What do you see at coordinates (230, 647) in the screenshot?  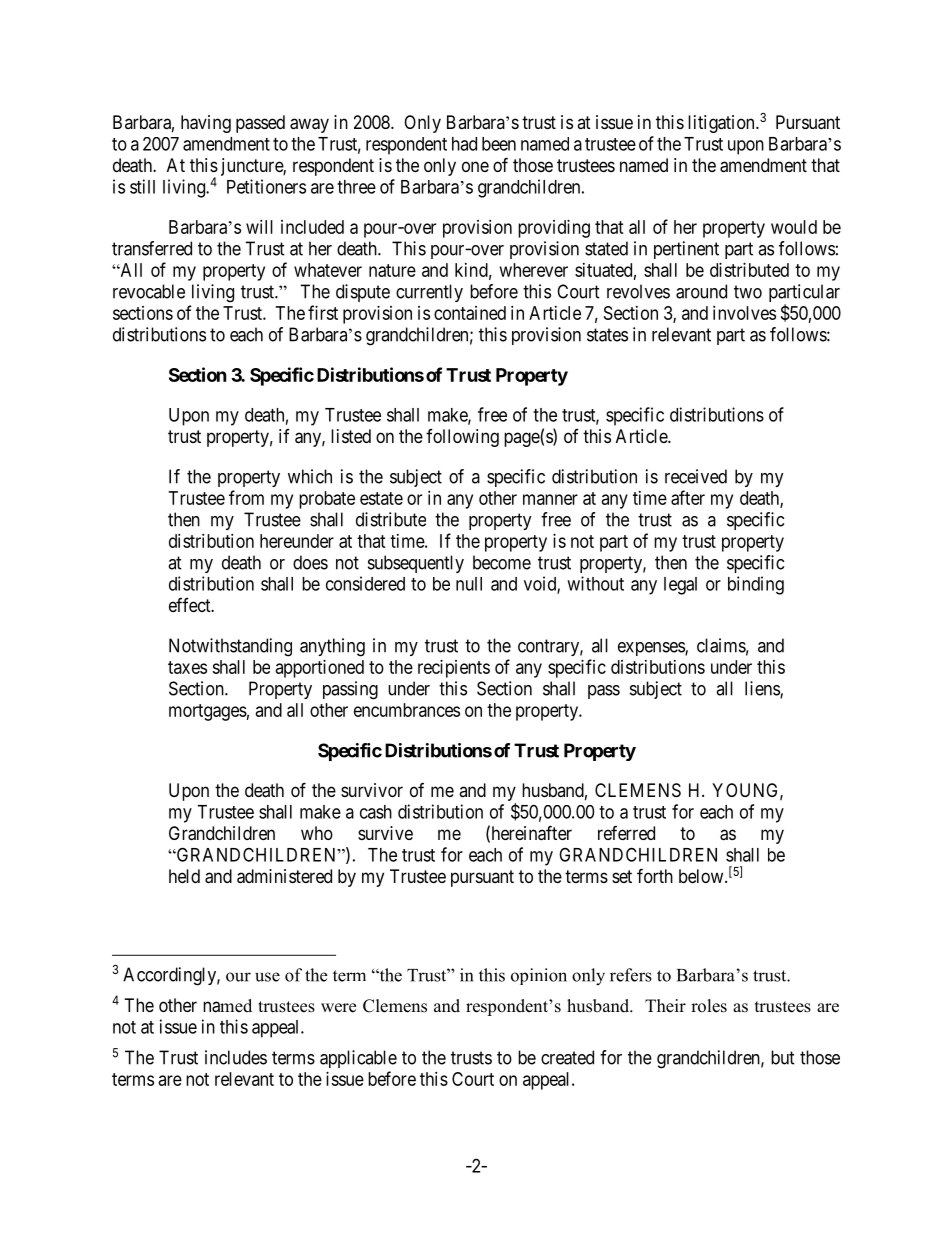 I see `Notwithstanding` at bounding box center [230, 647].
